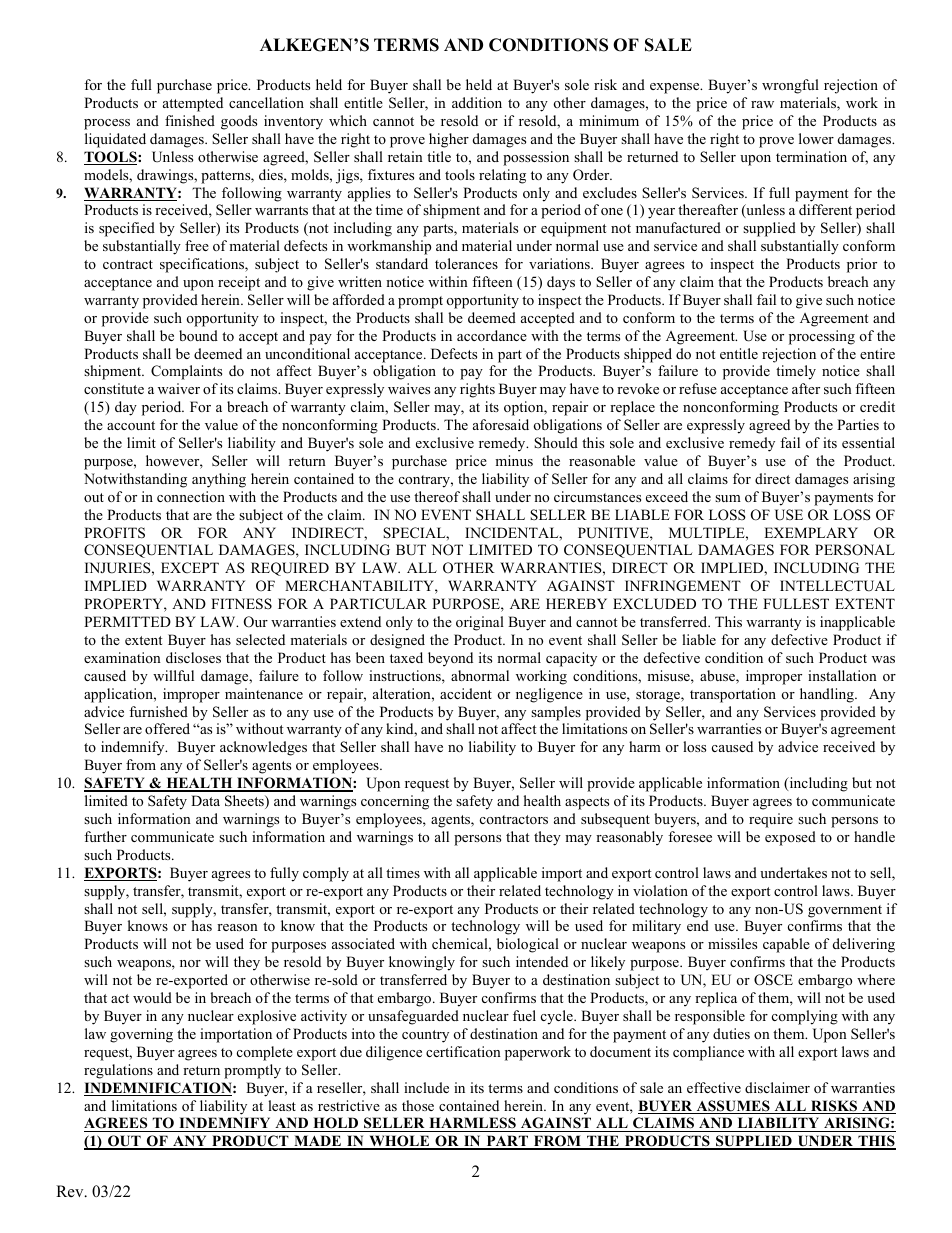  I want to click on original, so click(480, 623).
